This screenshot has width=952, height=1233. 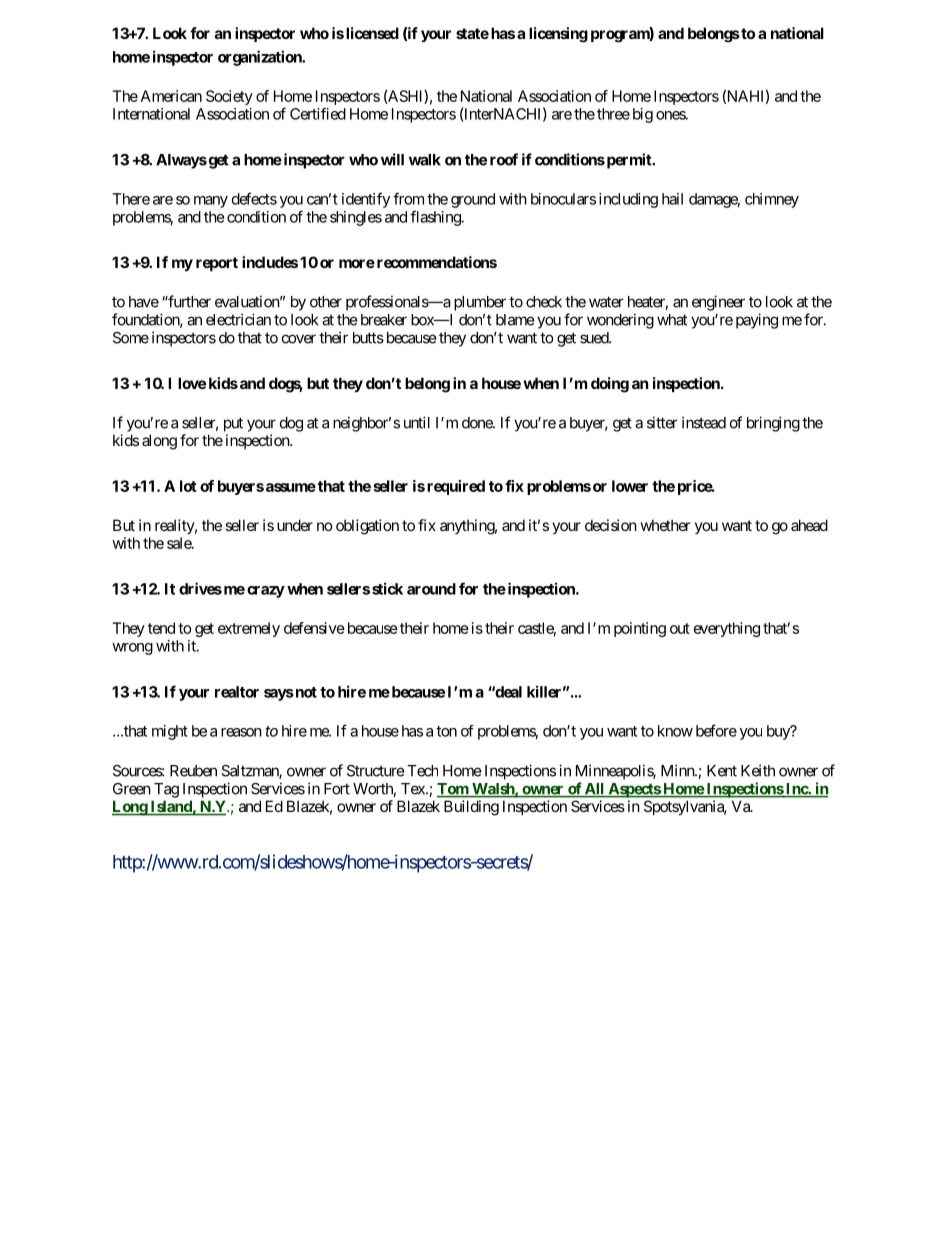 What do you see at coordinates (193, 771) in the screenshot?
I see `Reuben` at bounding box center [193, 771].
